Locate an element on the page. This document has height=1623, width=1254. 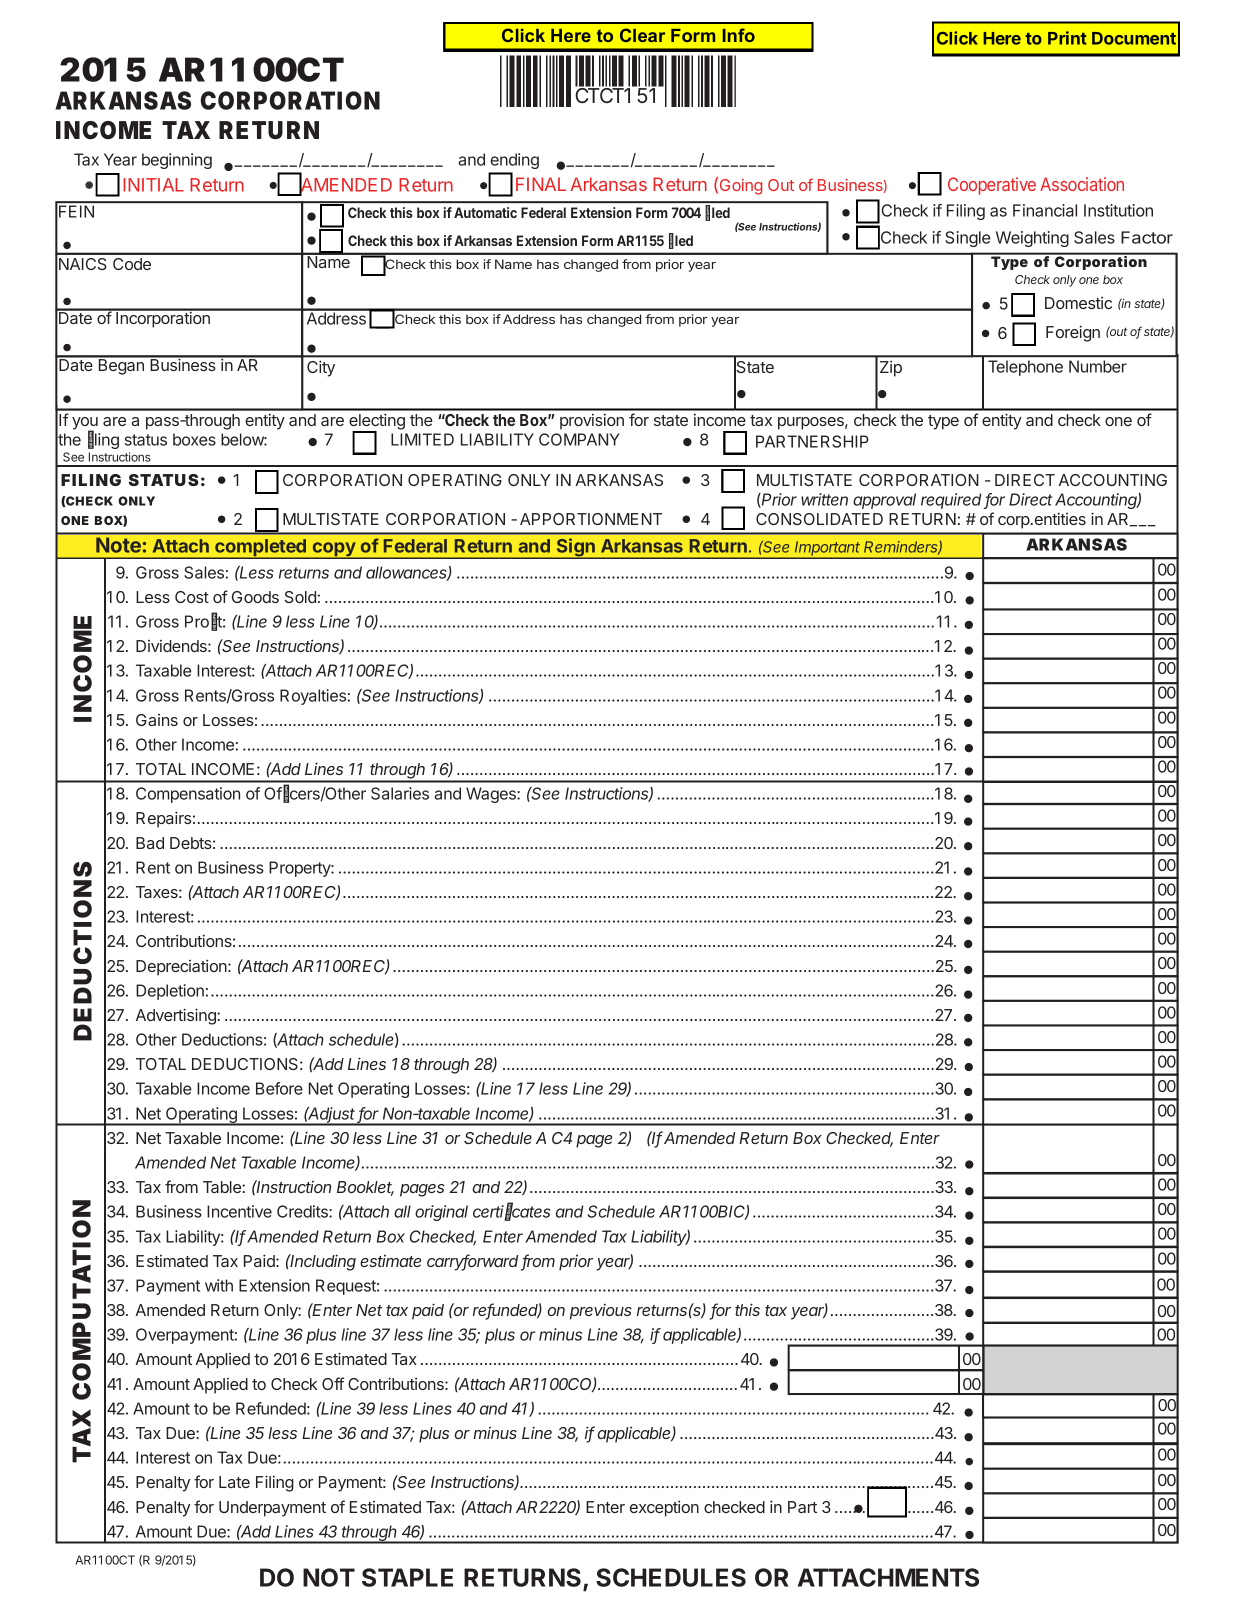
FINAL is located at coordinates (541, 184).
